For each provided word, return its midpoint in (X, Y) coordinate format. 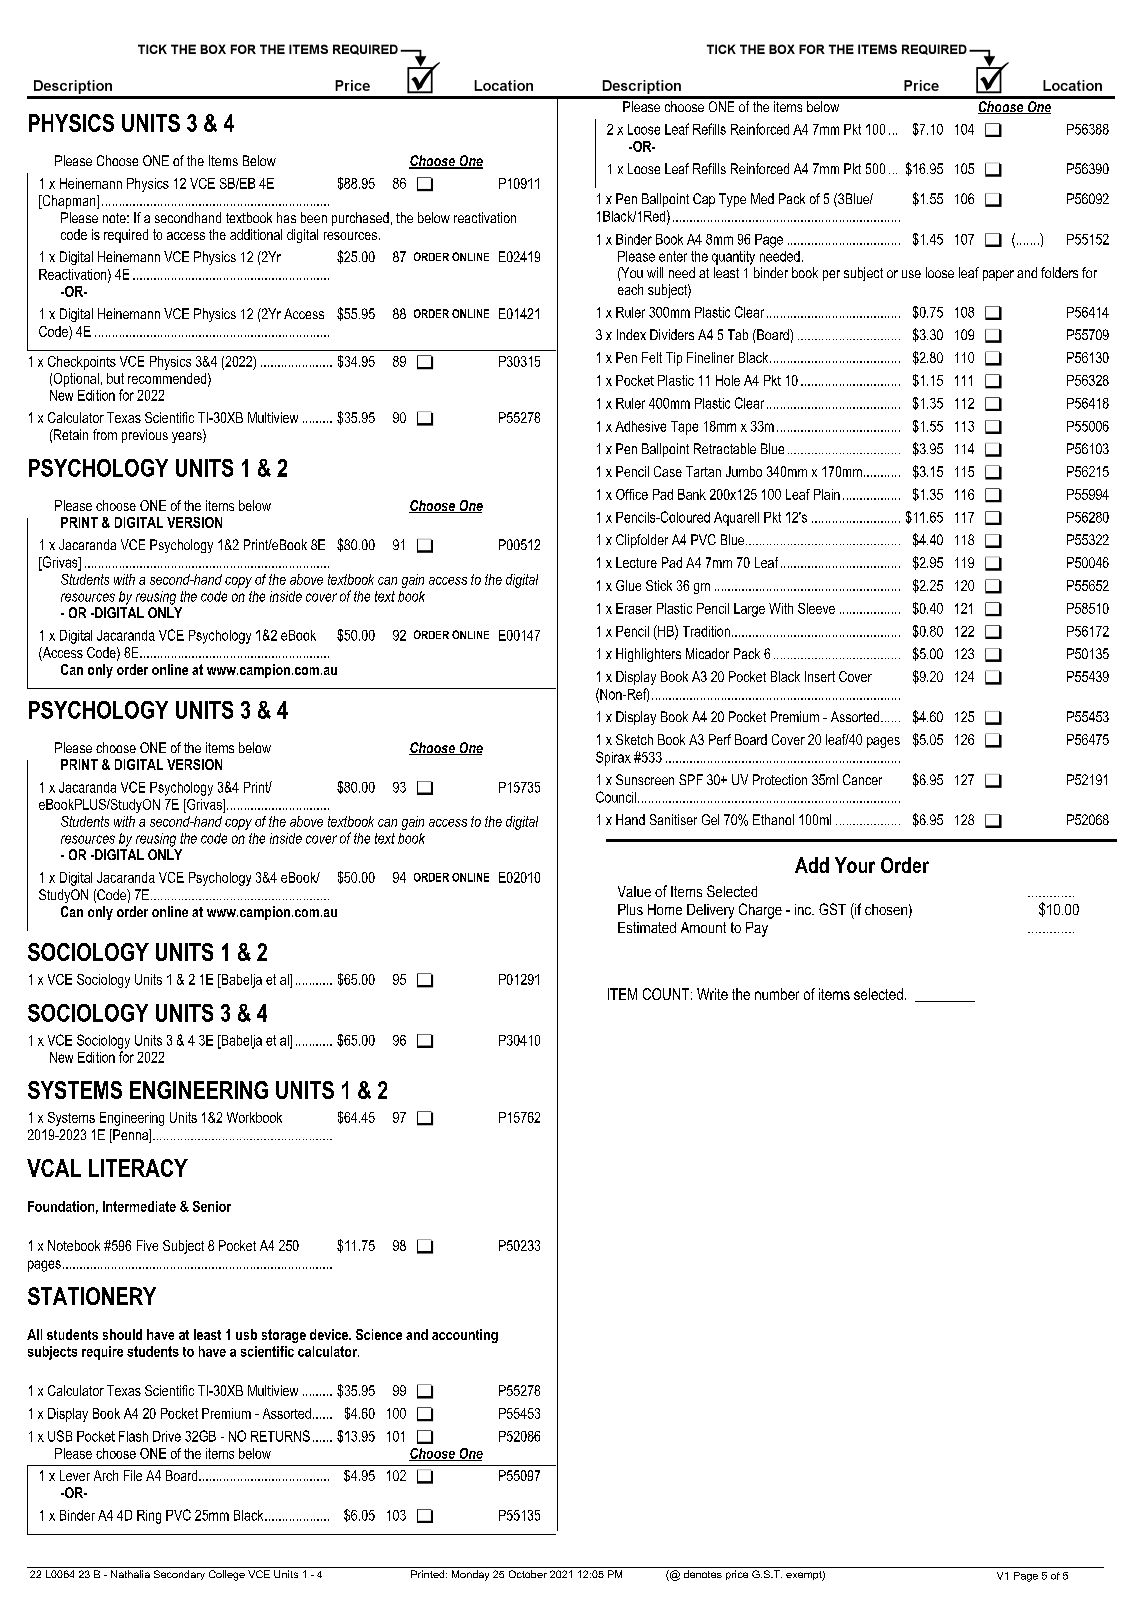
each (630, 289)
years (188, 436)
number (777, 994)
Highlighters (648, 655)
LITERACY (138, 1168)
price (737, 1575)
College (227, 1575)
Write (712, 994)
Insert (820, 676)
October (528, 1574)
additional (256, 234)
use (911, 274)
